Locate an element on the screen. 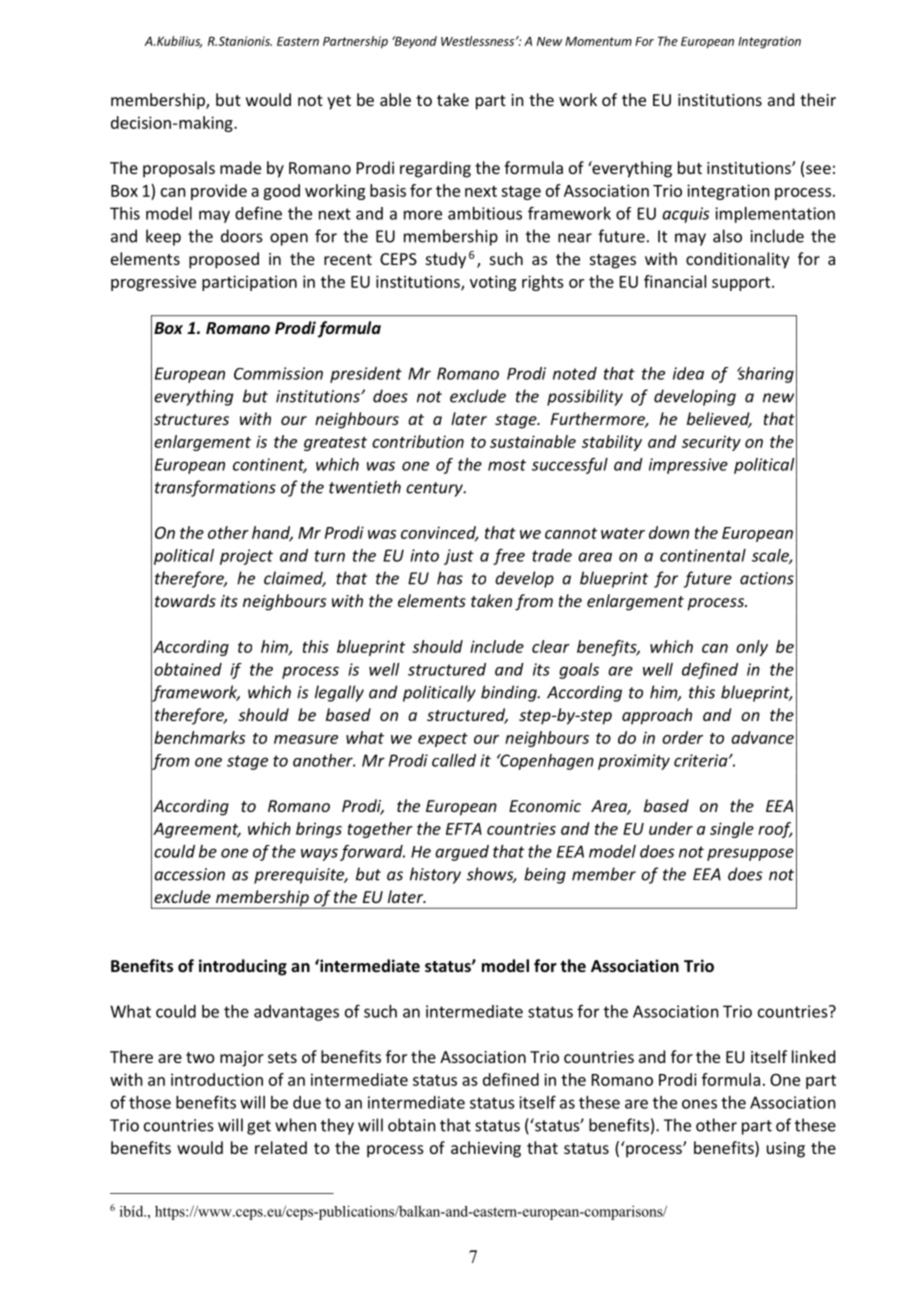 The width and height of the screenshot is (924, 1308). towards is located at coordinates (185, 600).
